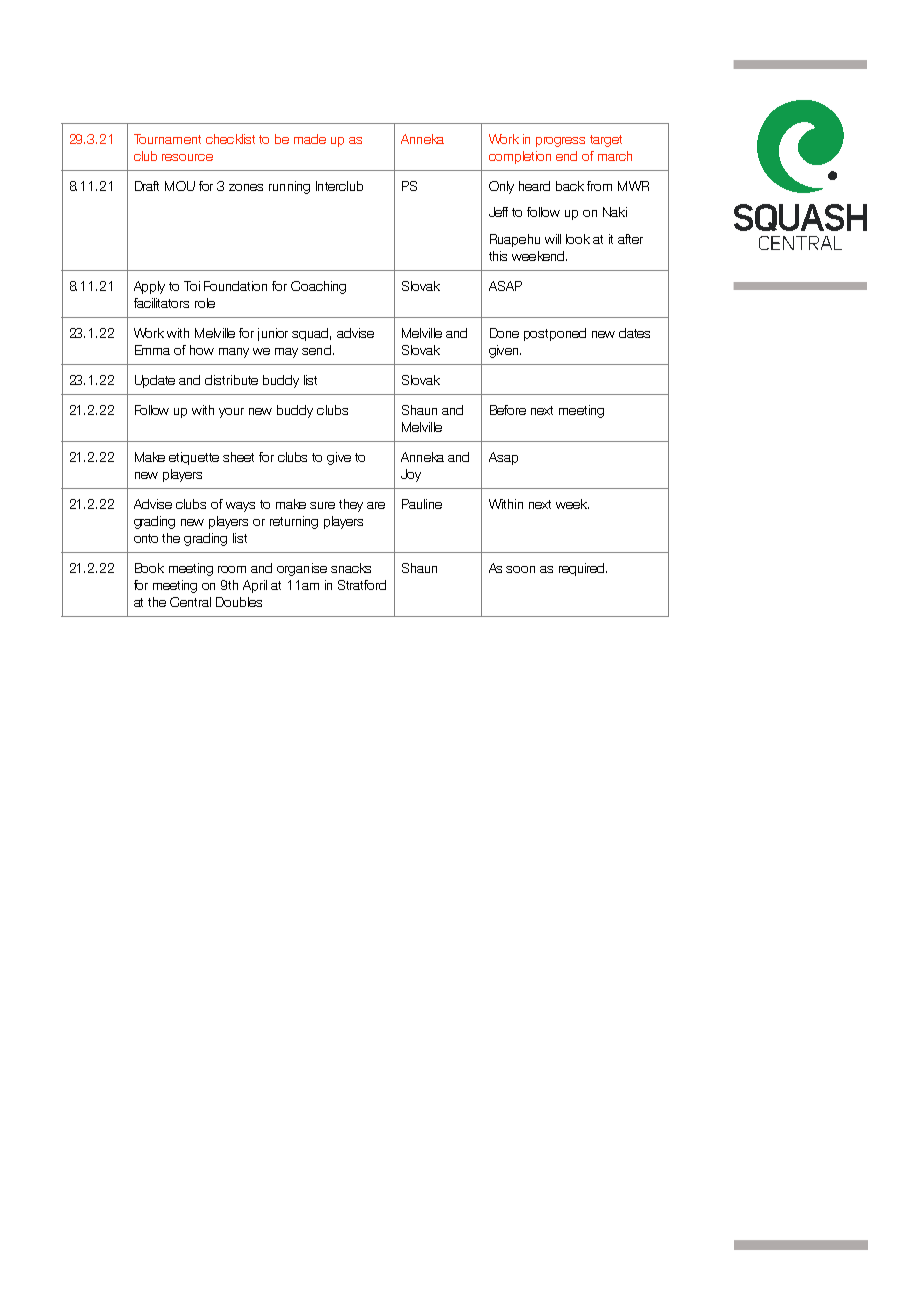 The height and width of the screenshot is (1308, 924). Describe the element at coordinates (190, 602) in the screenshot. I see `Central` at that location.
